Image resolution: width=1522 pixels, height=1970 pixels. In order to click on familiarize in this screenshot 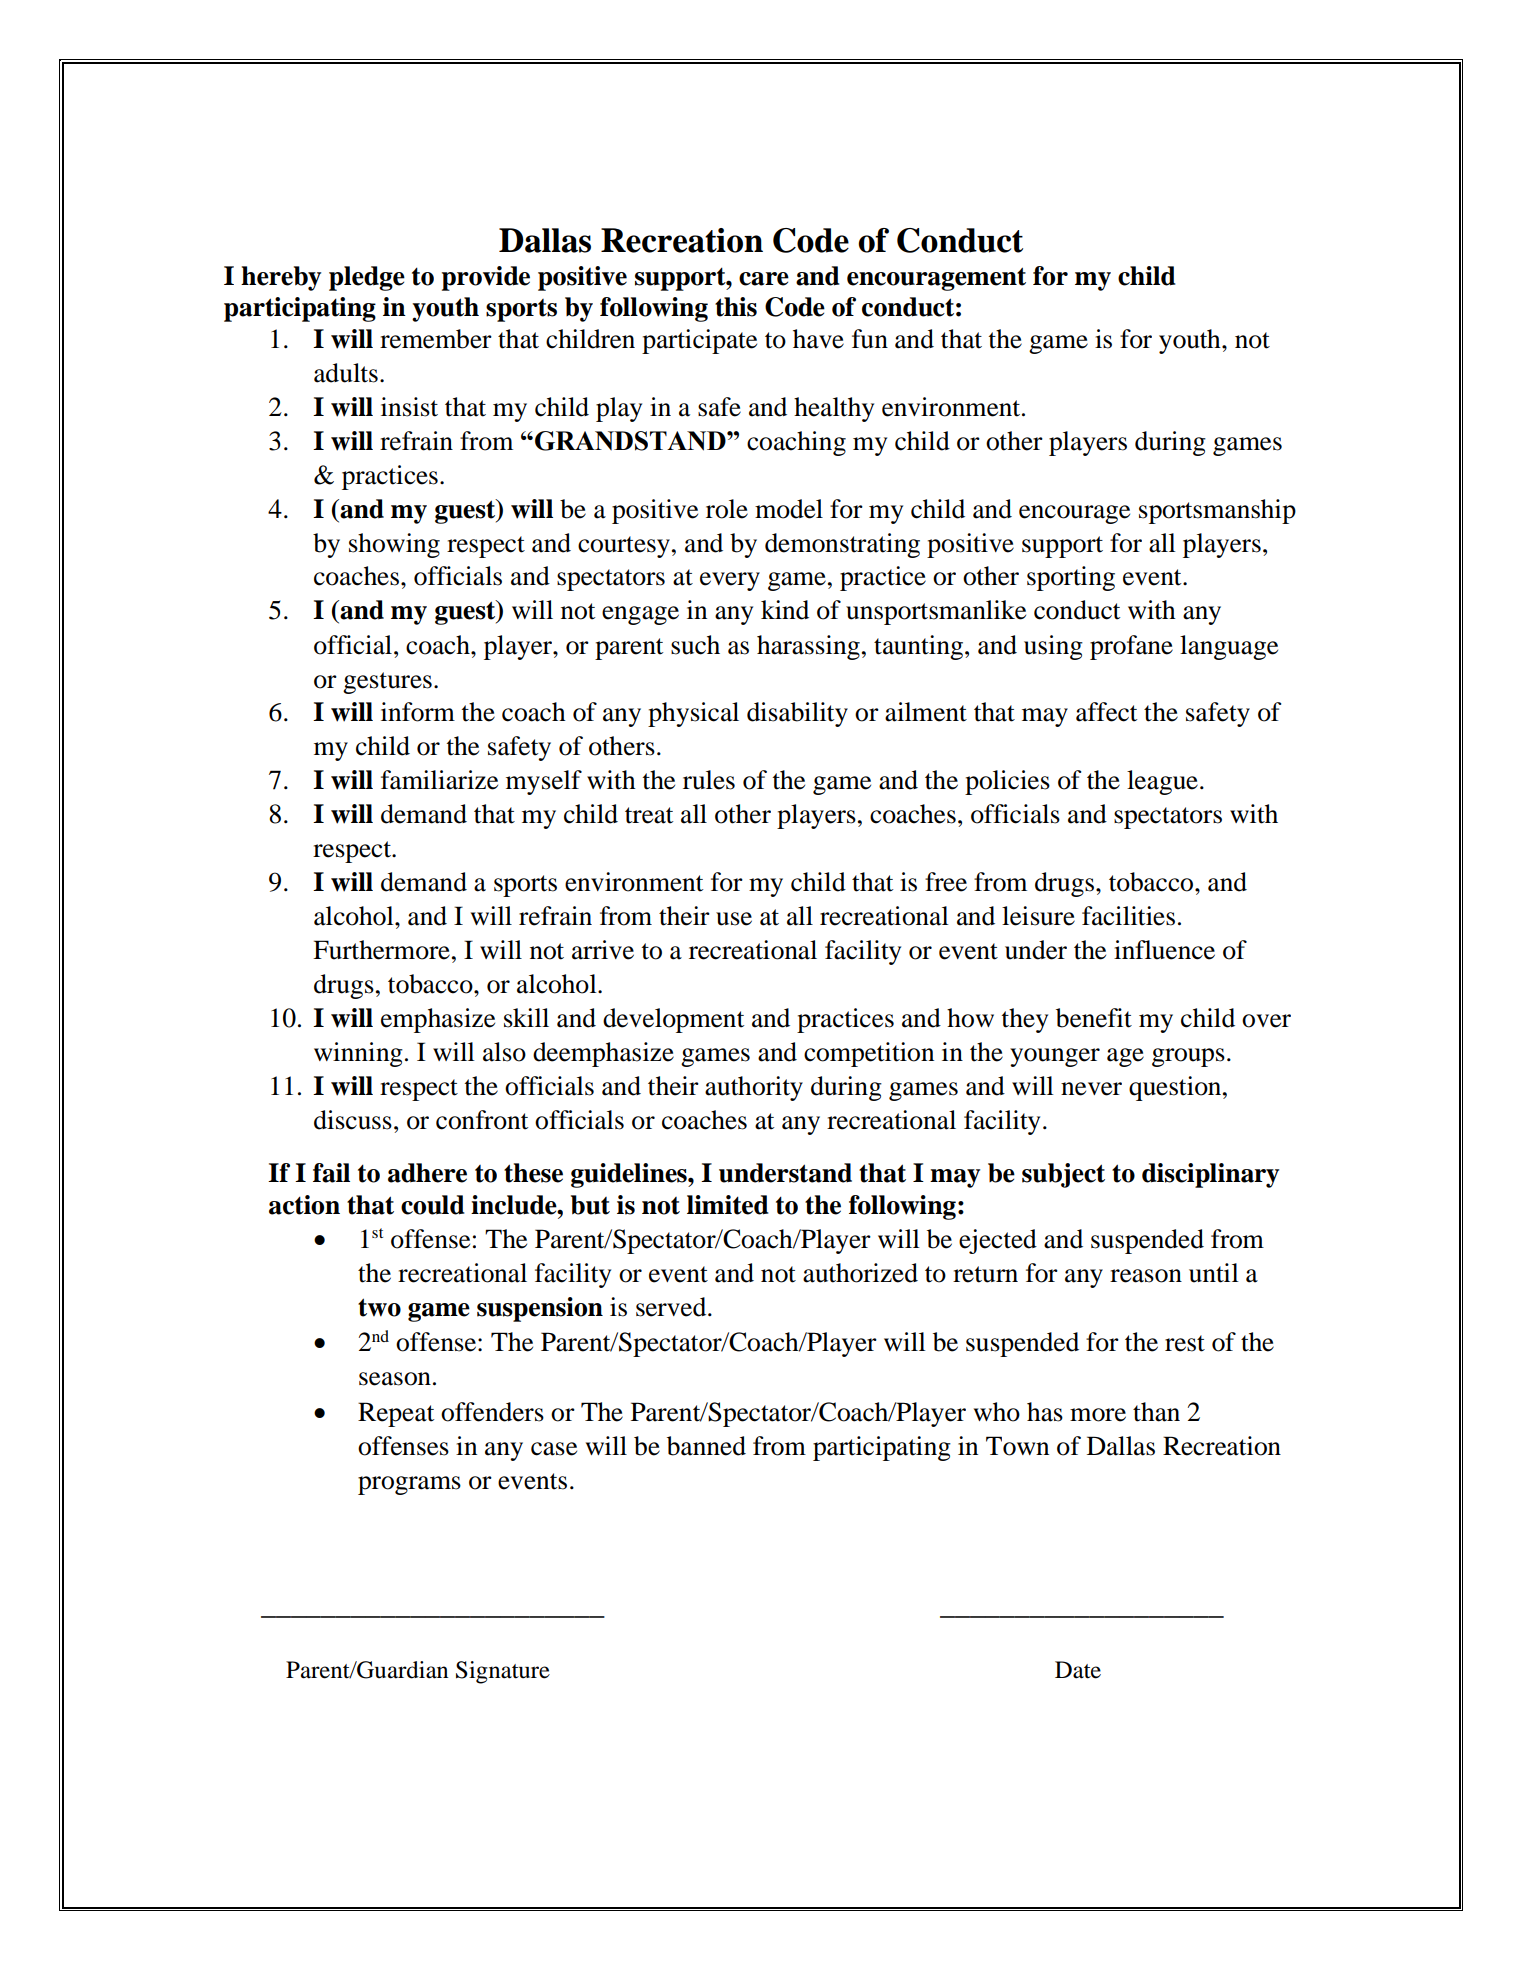, I will do `click(439, 780)`.
